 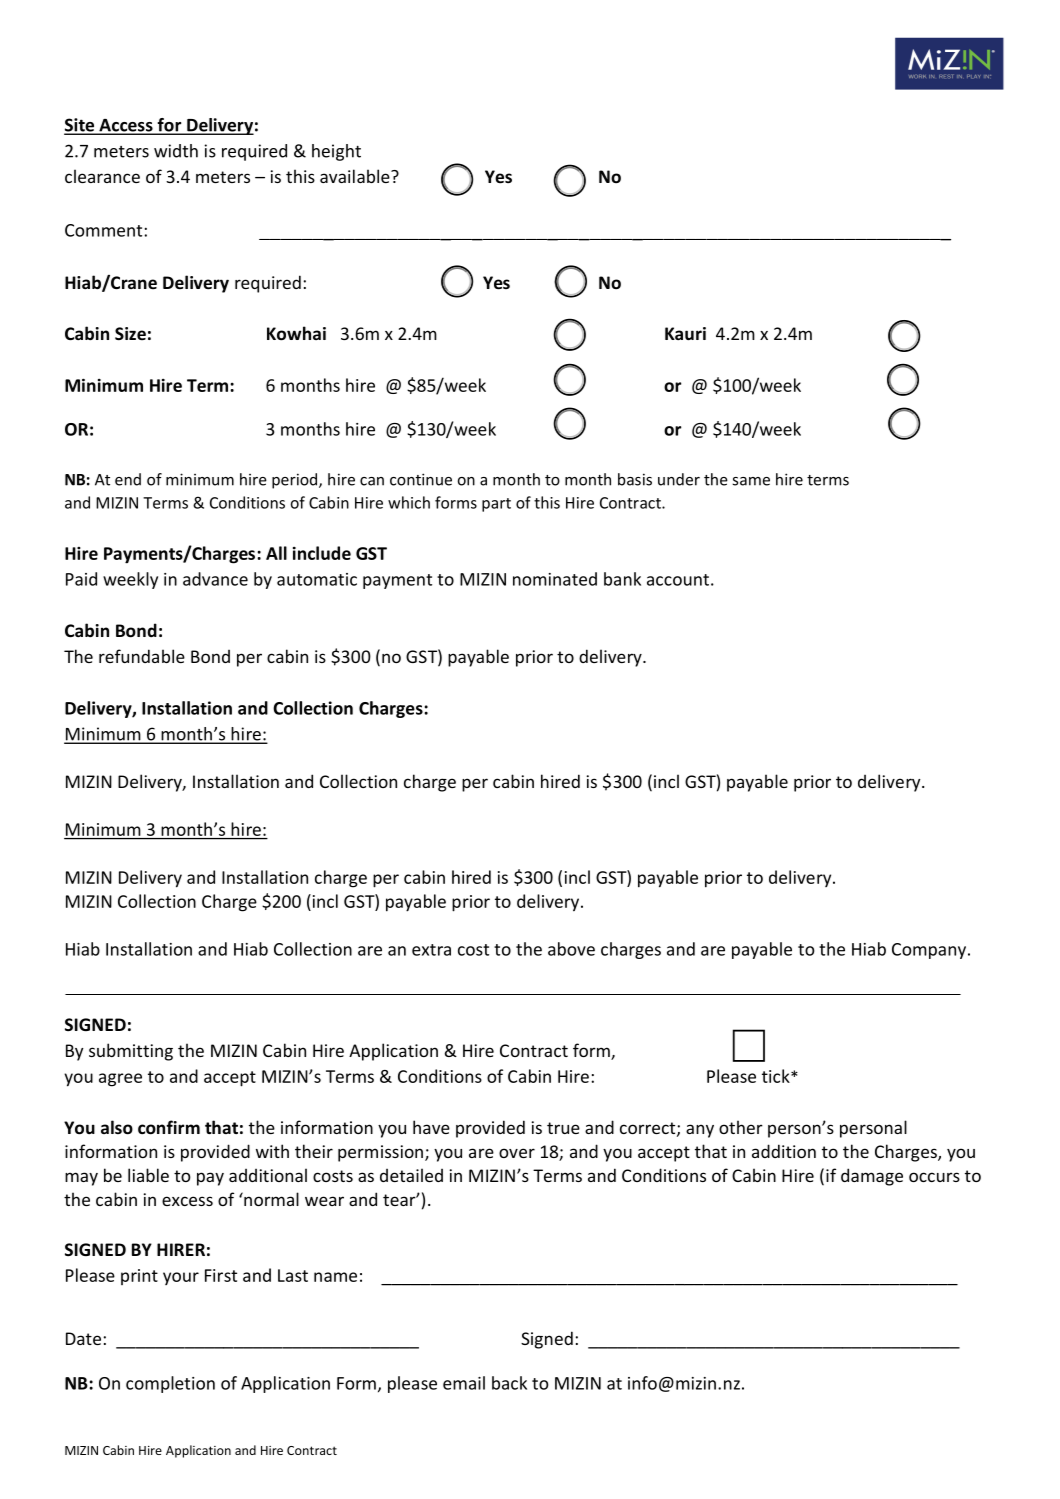 What do you see at coordinates (555, 579) in the screenshot?
I see `nominated` at bounding box center [555, 579].
